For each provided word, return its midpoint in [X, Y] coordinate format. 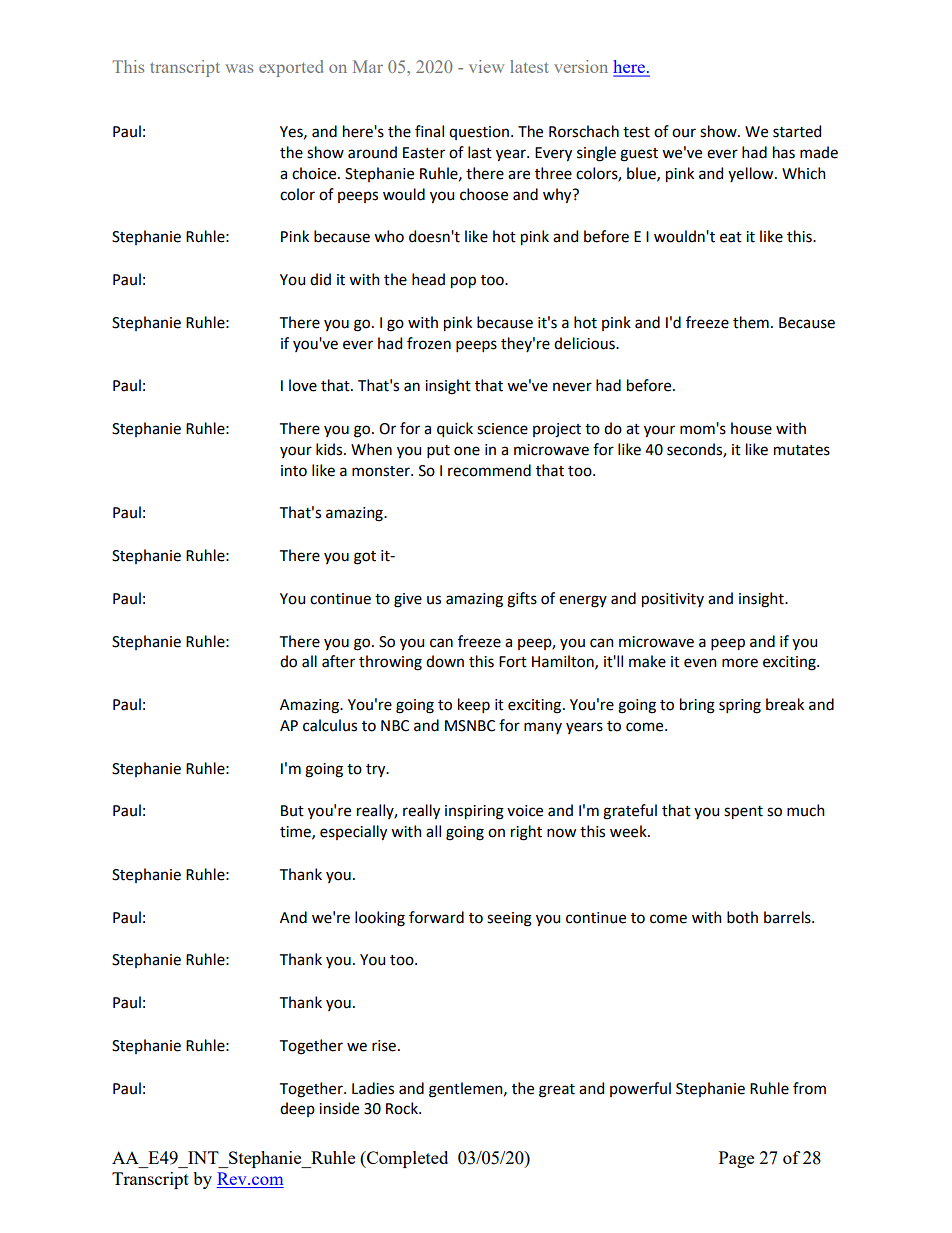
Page [736, 1159]
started [797, 131]
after [338, 661]
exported [291, 68]
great [557, 1091]
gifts [522, 600]
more [740, 663]
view [486, 66]
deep [297, 1109]
